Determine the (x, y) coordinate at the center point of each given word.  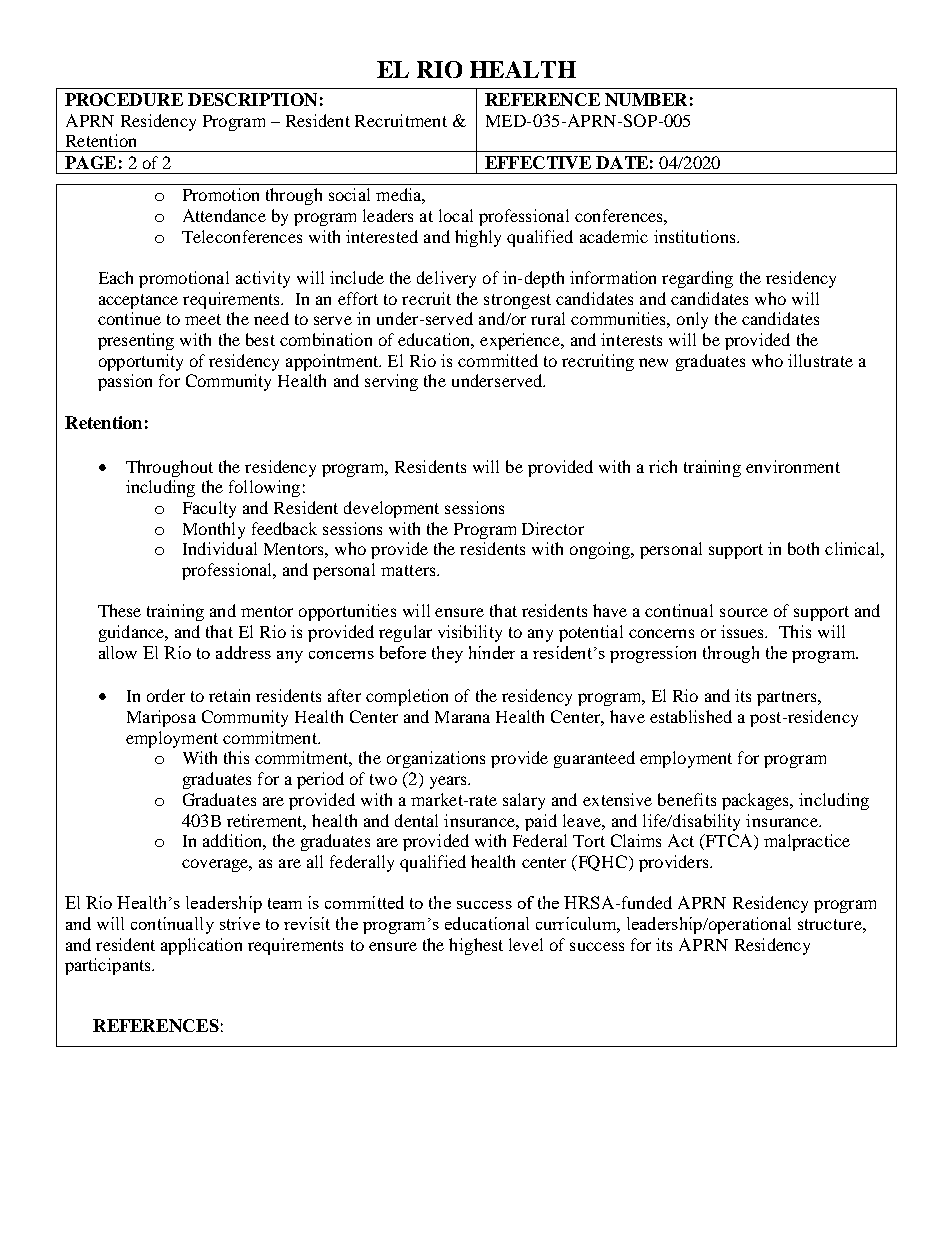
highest (476, 946)
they (447, 654)
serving (391, 382)
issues (744, 631)
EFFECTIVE (538, 162)
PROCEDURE (124, 99)
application (201, 946)
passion (125, 382)
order (166, 695)
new (653, 362)
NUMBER (646, 99)
